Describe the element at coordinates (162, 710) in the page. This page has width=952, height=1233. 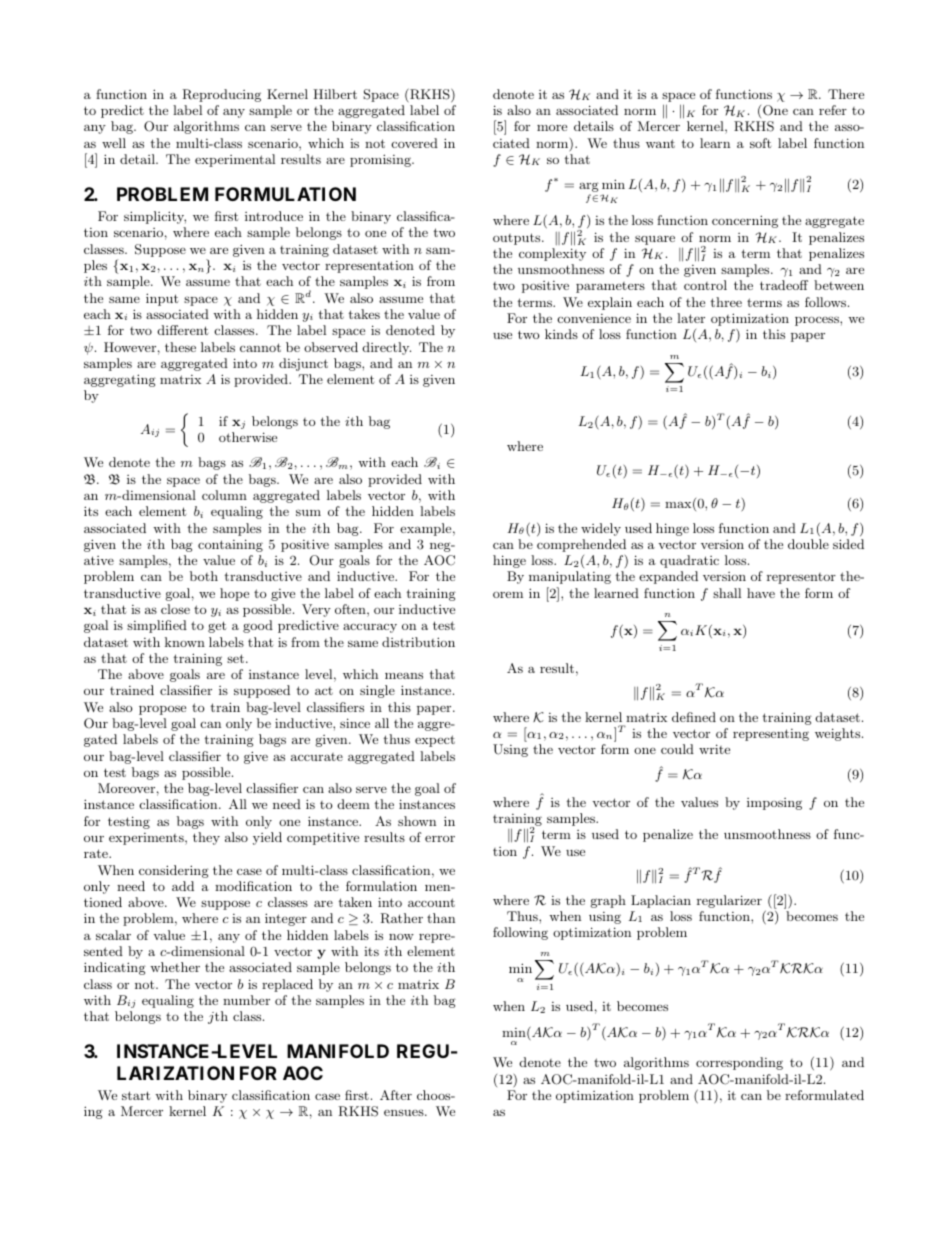
I see `propose` at that location.
